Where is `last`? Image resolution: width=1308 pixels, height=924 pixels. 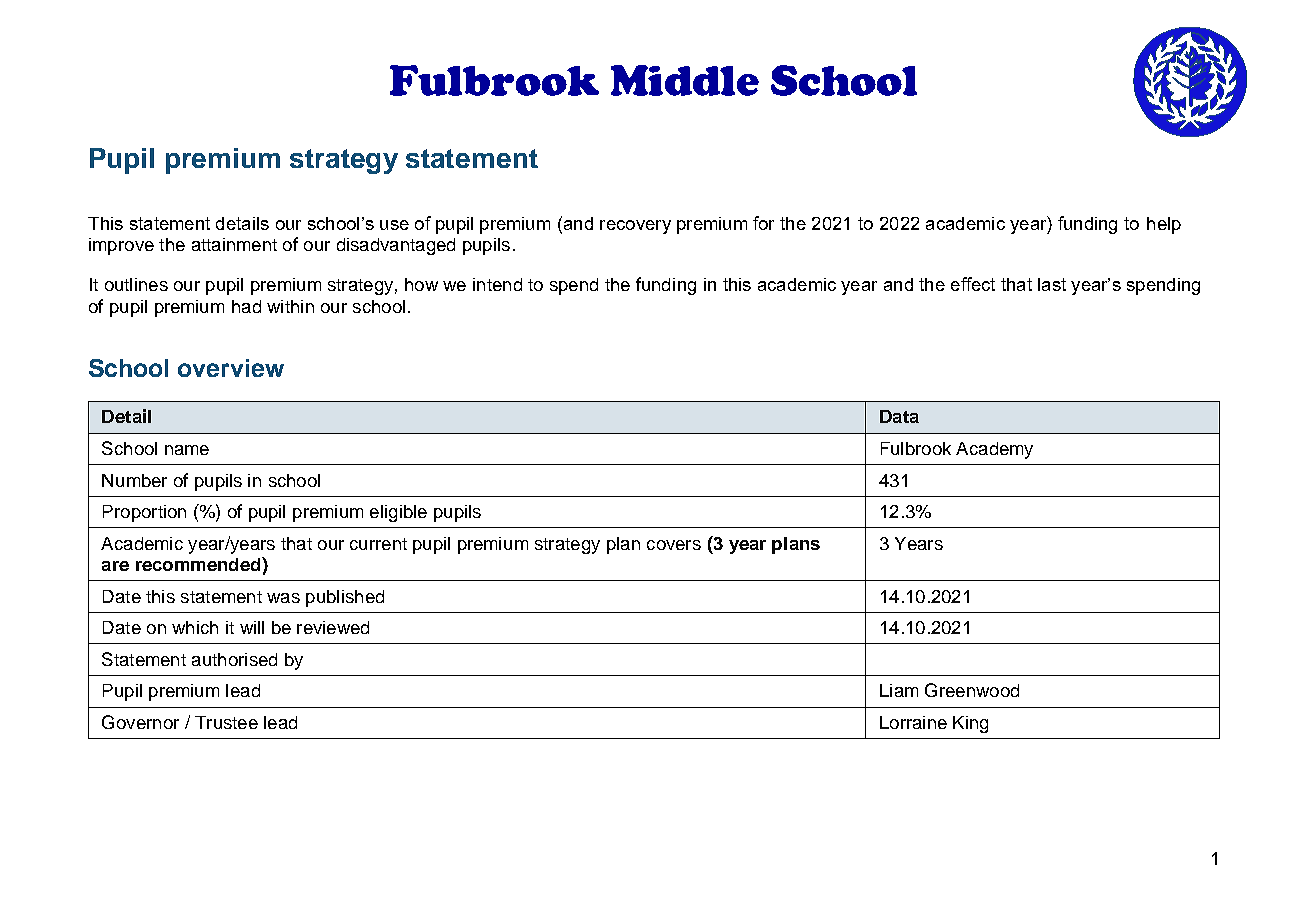
last is located at coordinates (1052, 284).
